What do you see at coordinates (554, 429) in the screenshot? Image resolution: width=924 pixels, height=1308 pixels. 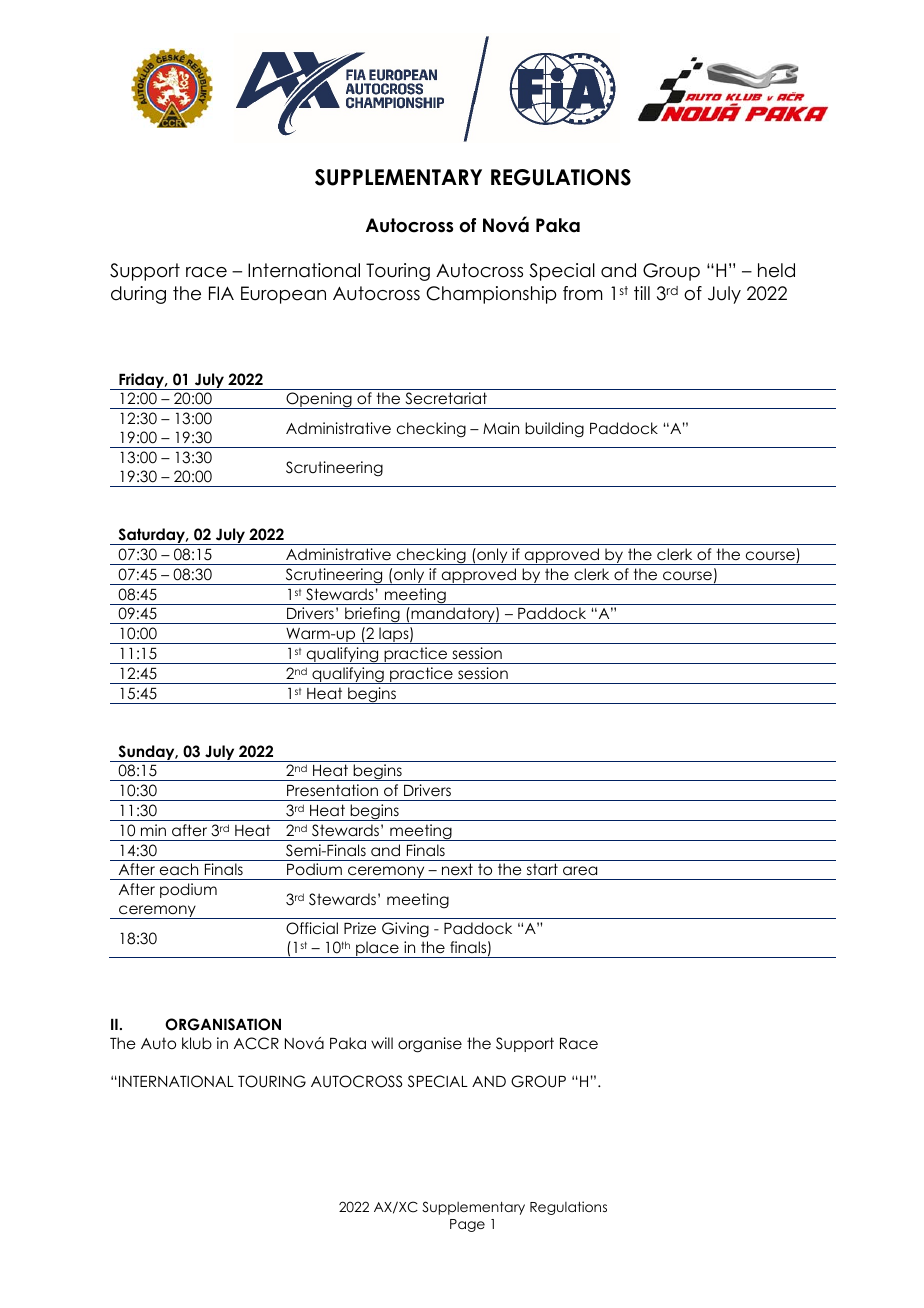 I see `building` at bounding box center [554, 429].
